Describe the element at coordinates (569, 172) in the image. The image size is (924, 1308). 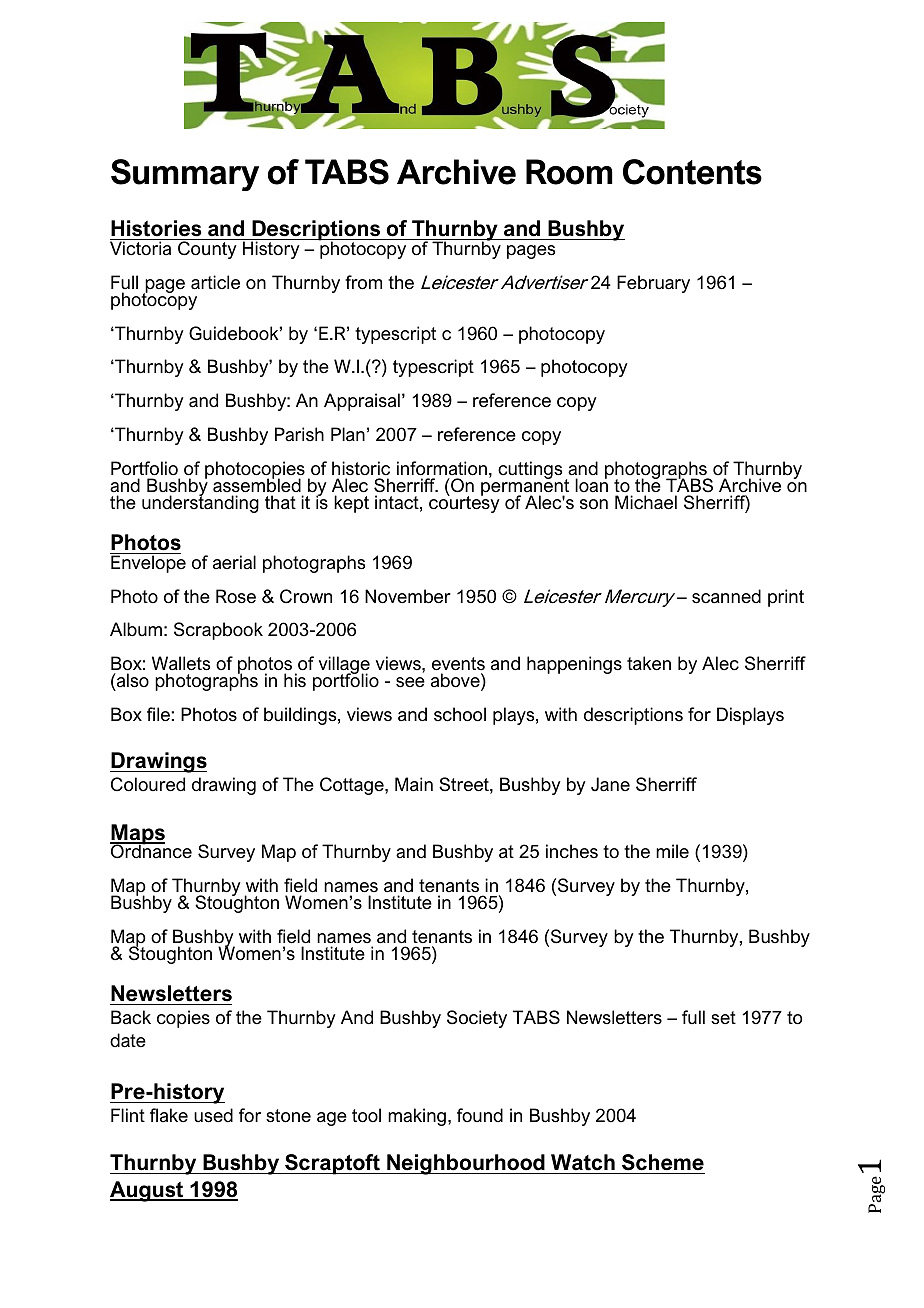
I see `Room` at that location.
